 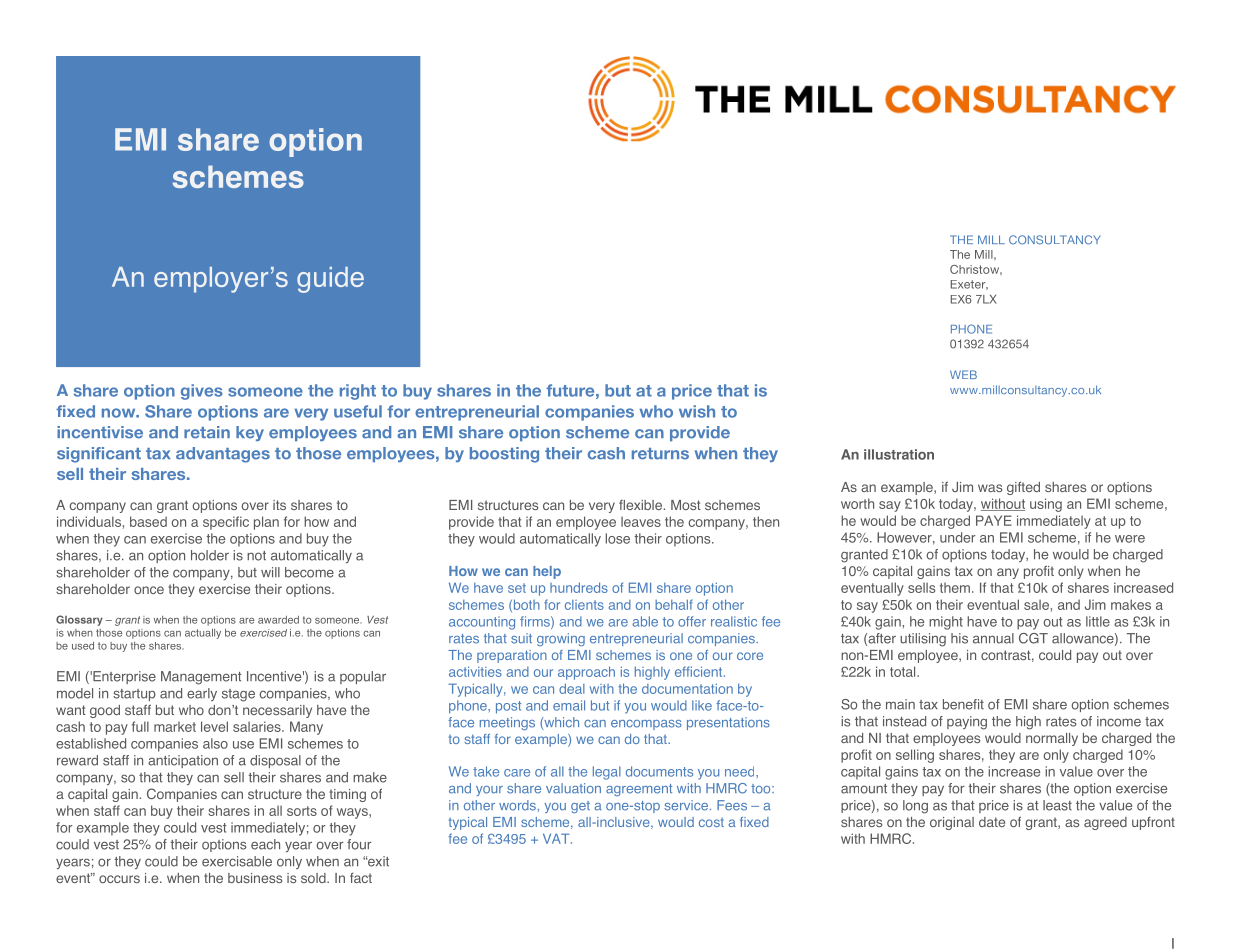 What do you see at coordinates (992, 822) in the screenshot?
I see `date` at bounding box center [992, 822].
